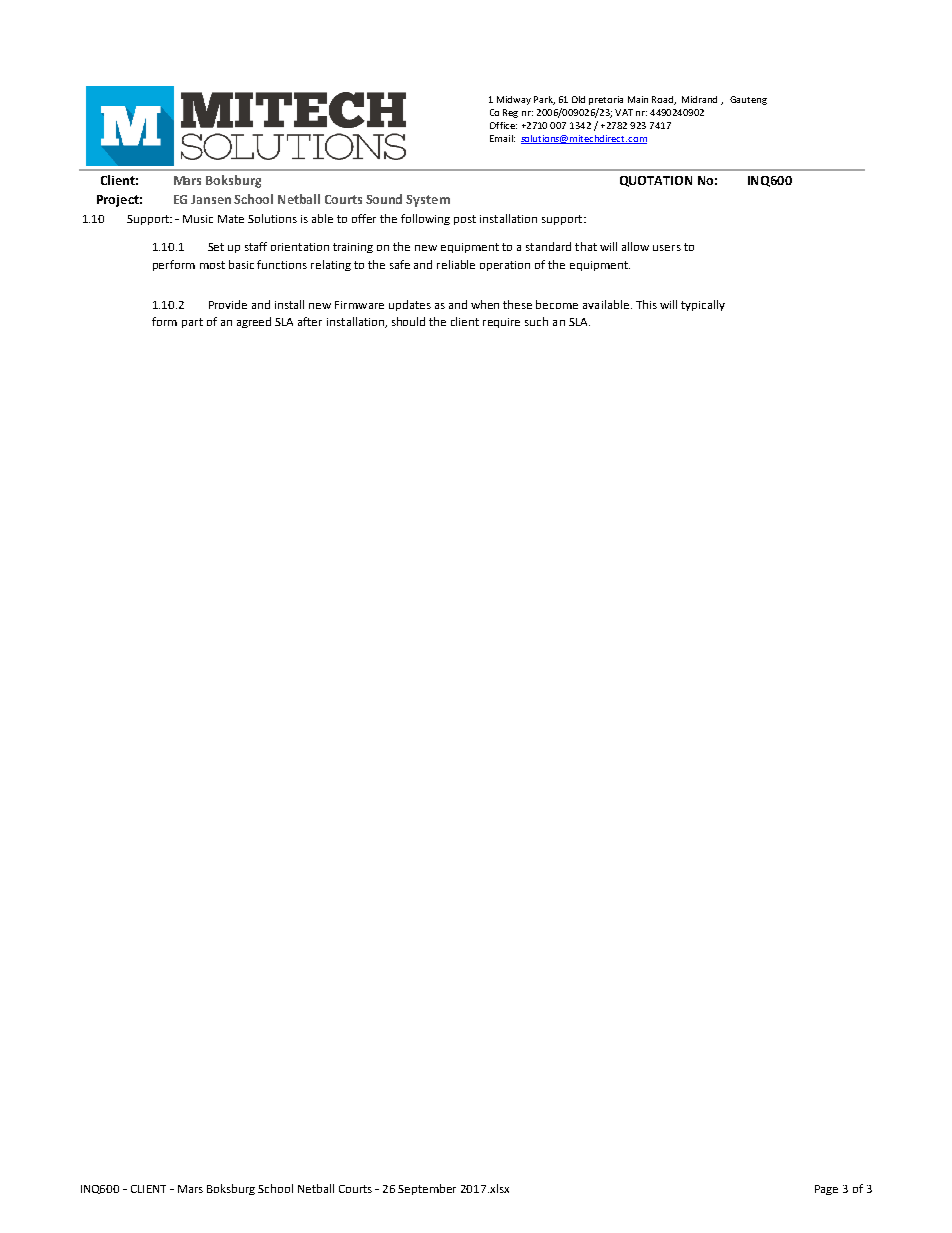  I want to click on Page, so click(826, 1190).
